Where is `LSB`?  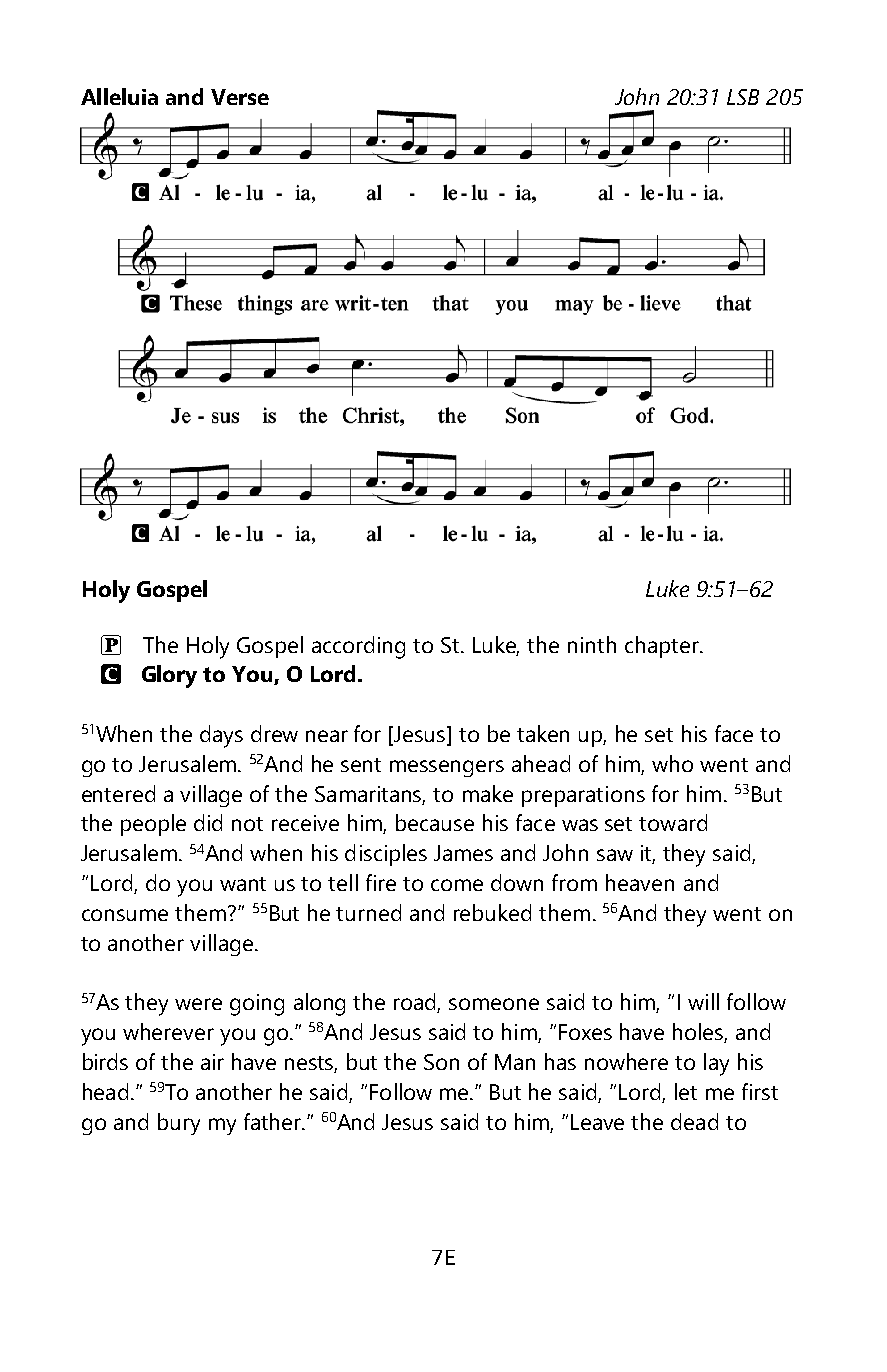
LSB is located at coordinates (743, 97).
